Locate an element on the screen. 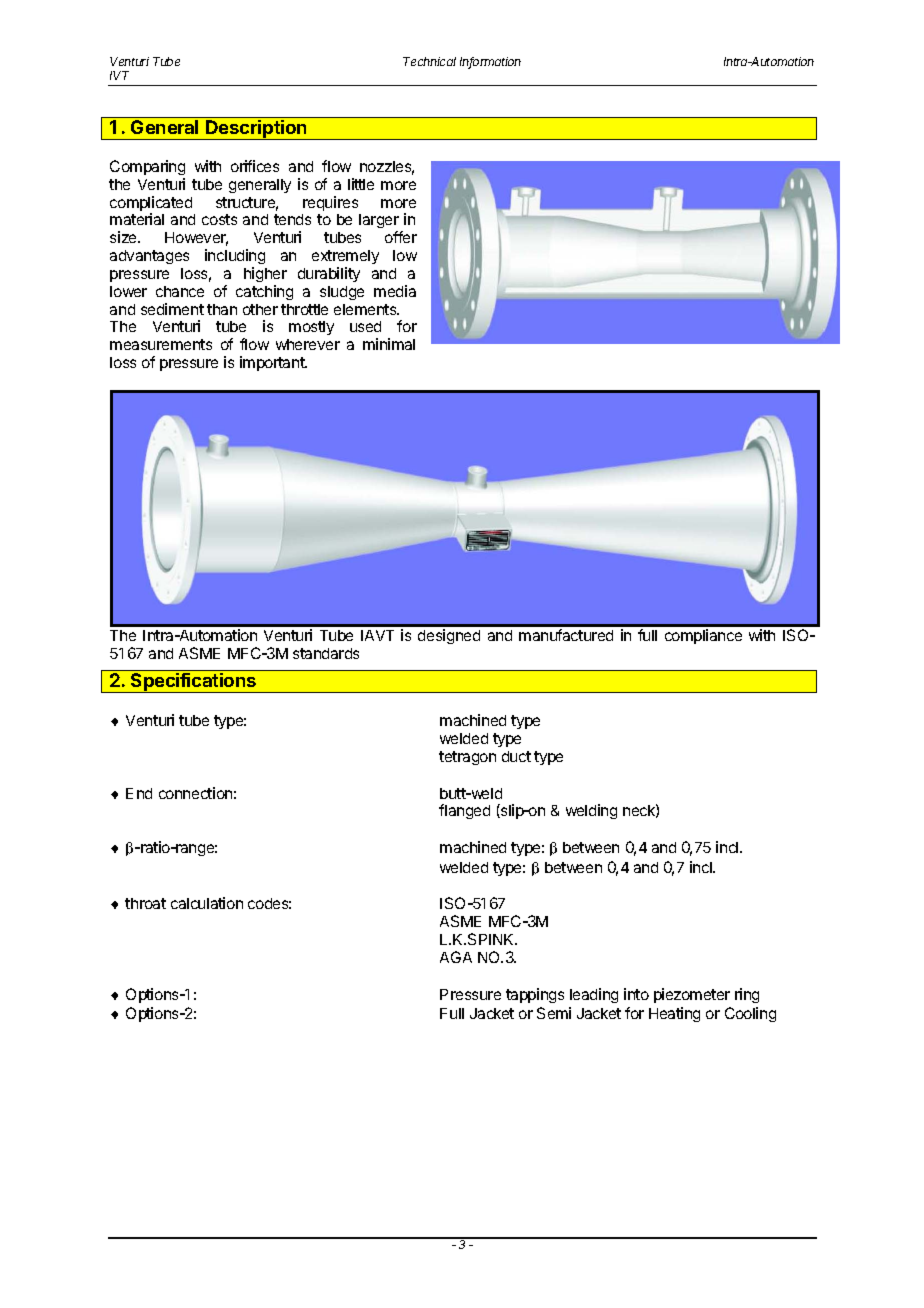 This screenshot has height=1308, width=924. media is located at coordinates (395, 291).
